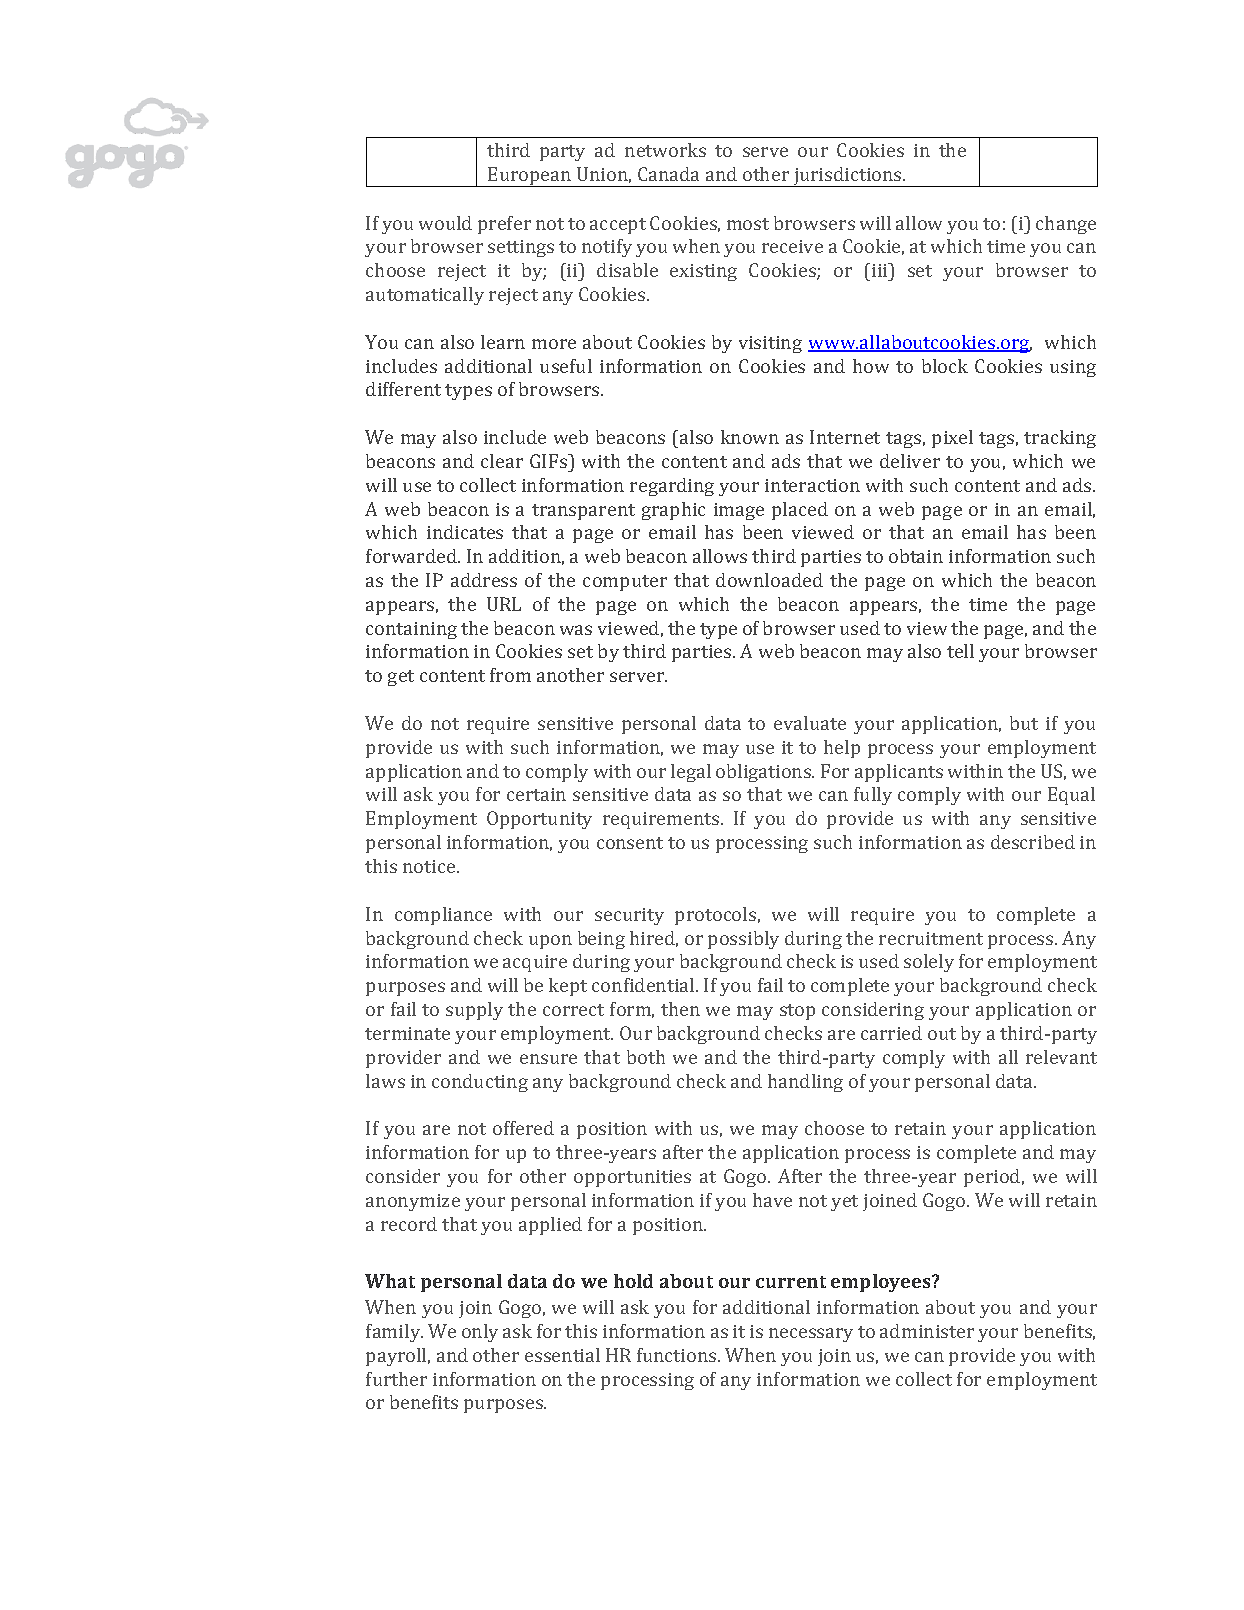 The width and height of the screenshot is (1244, 1610). Describe the element at coordinates (952, 439) in the screenshot. I see `pixel` at that location.
